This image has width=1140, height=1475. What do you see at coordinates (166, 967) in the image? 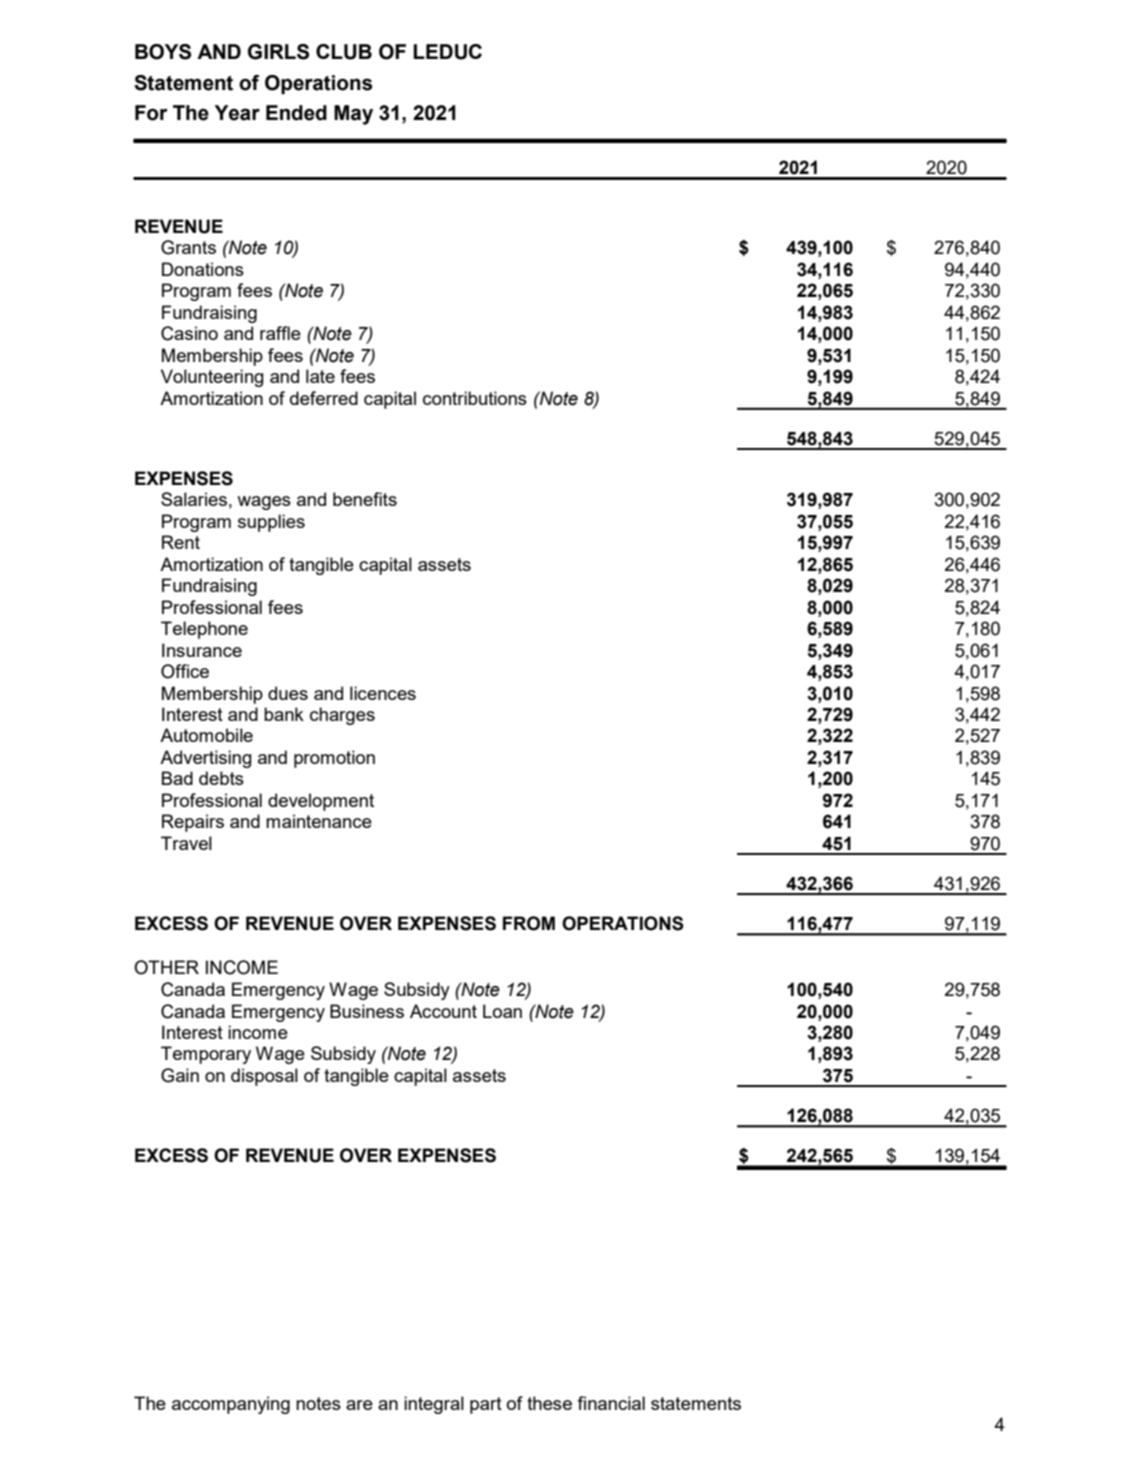
I see `OTHER` at bounding box center [166, 967].
